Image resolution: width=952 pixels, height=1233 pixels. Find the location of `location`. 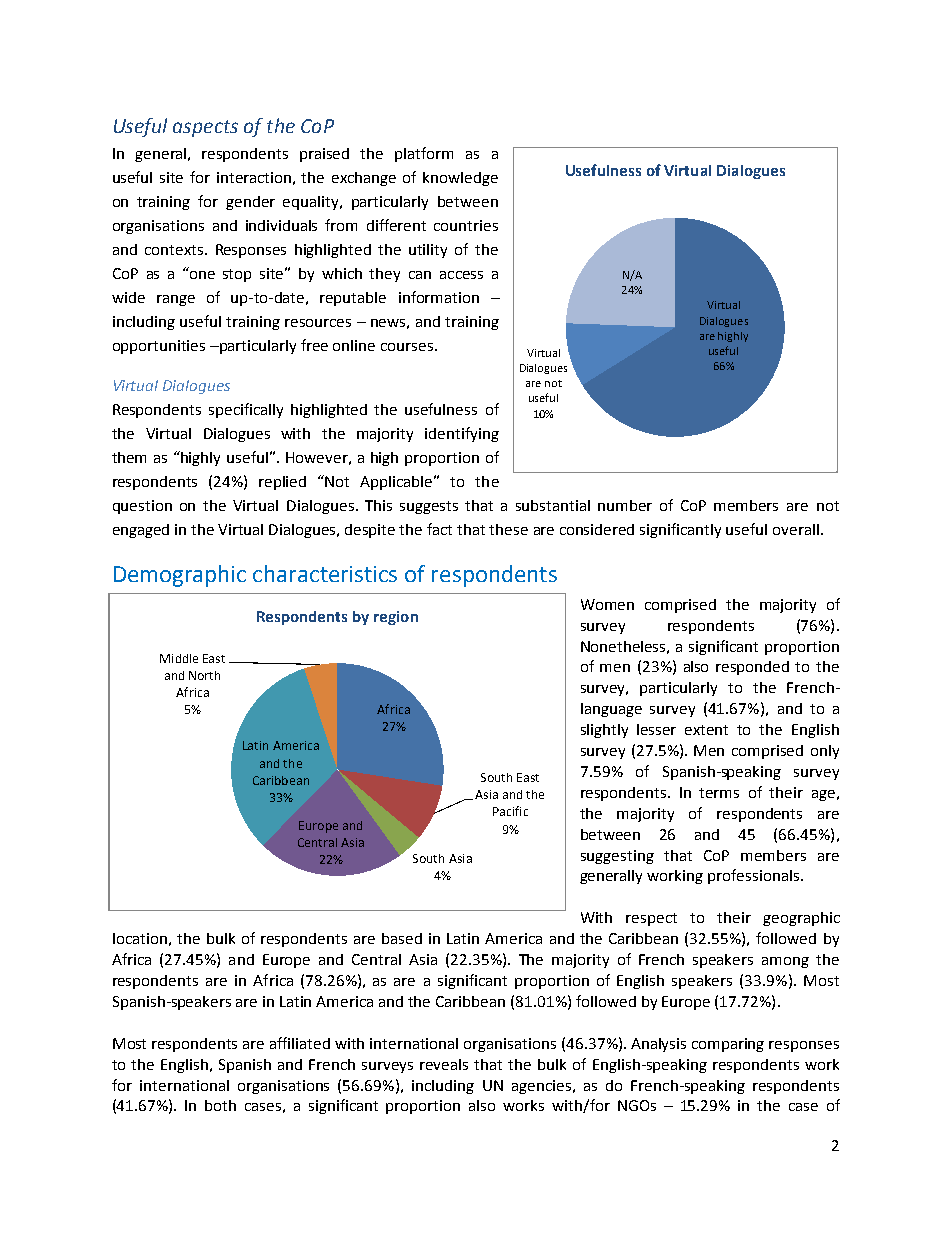

location is located at coordinates (140, 938).
